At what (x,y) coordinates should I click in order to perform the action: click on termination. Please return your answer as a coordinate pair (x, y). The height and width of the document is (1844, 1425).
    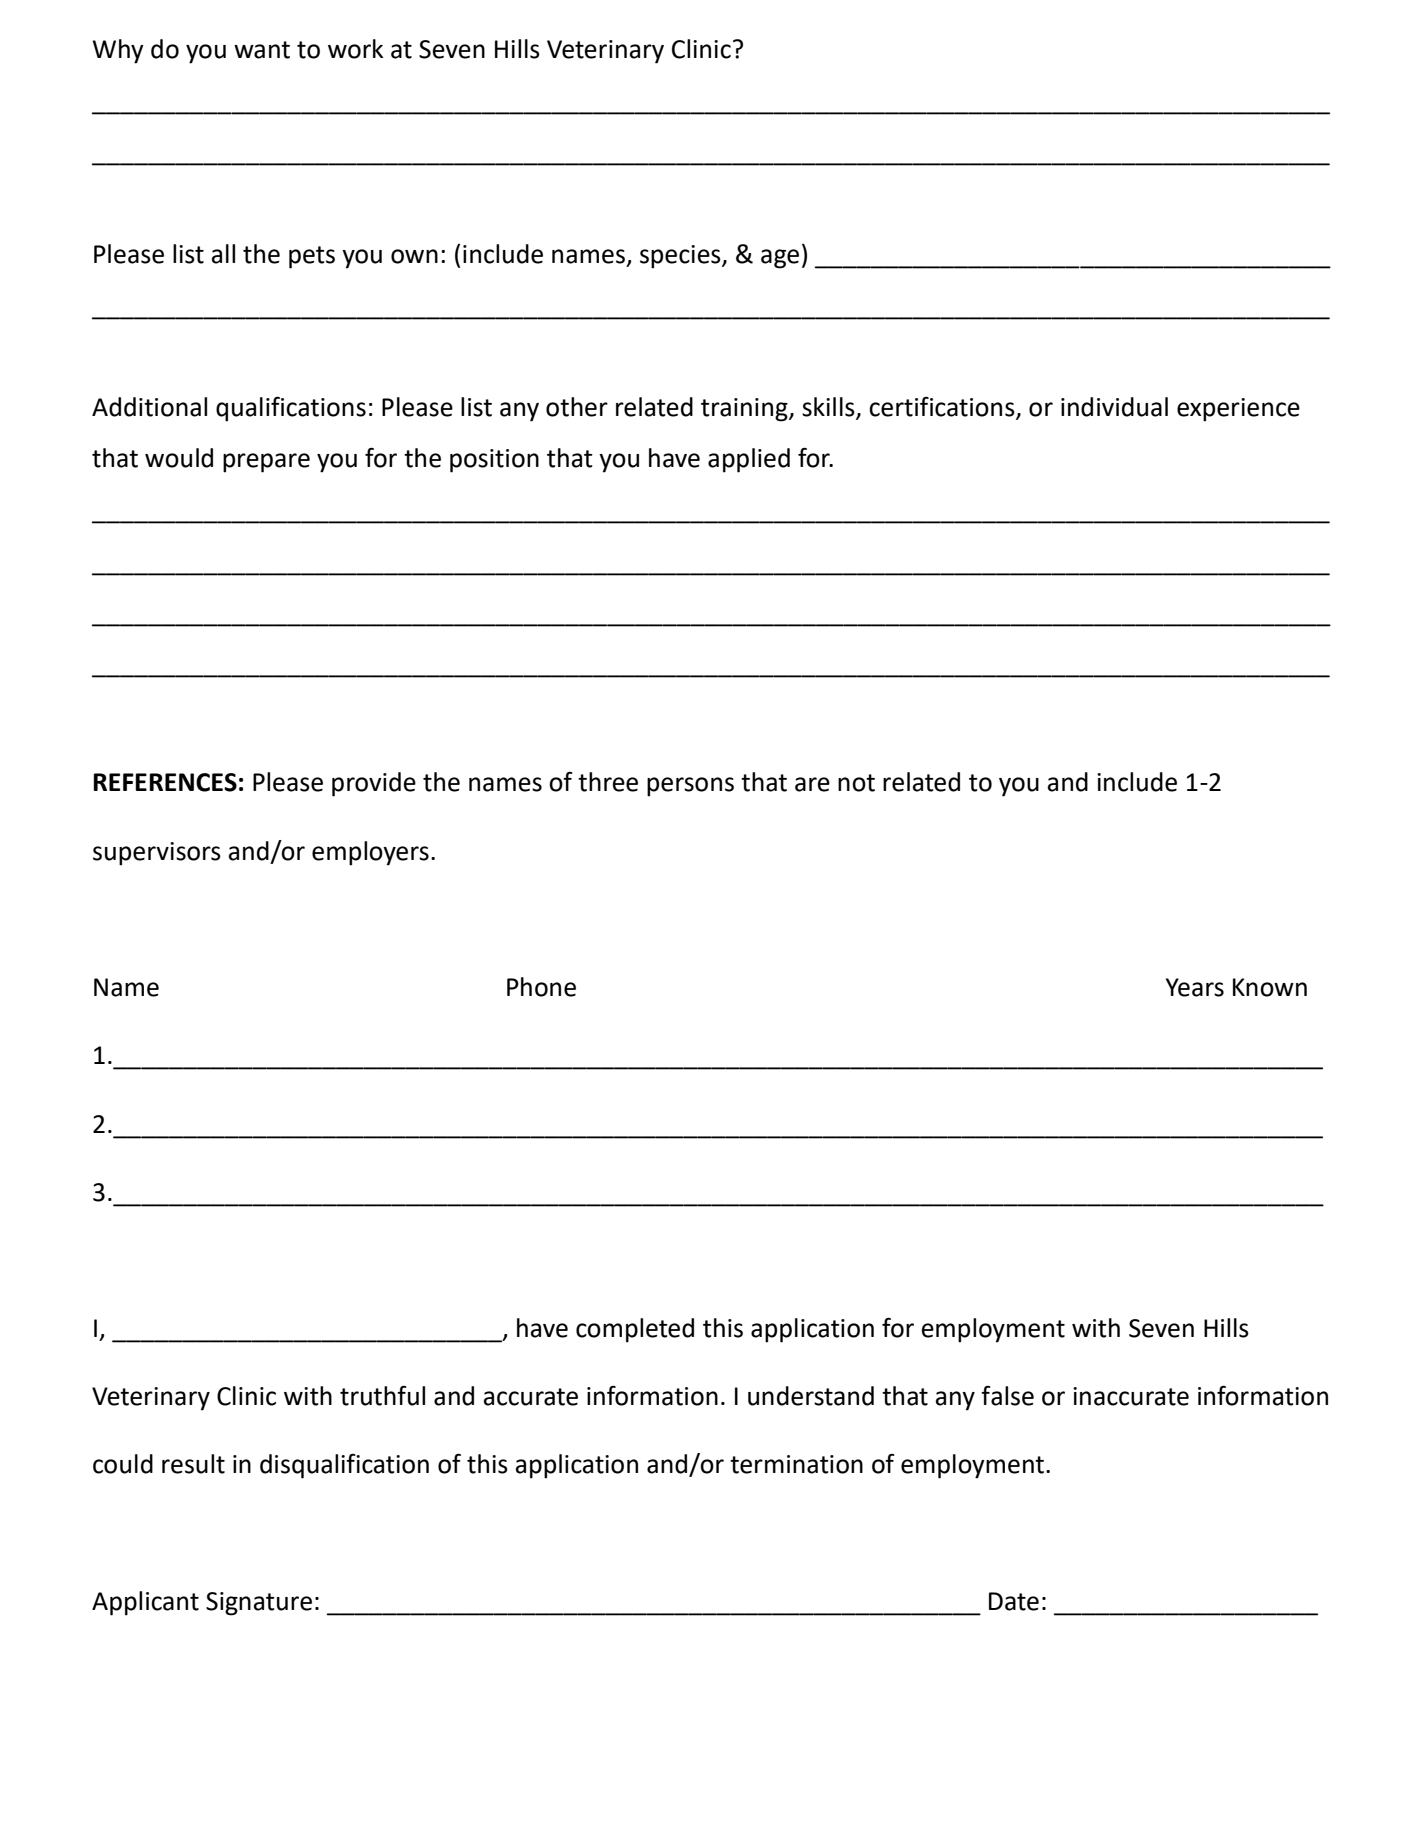
    Looking at the image, I should click on (796, 1464).
